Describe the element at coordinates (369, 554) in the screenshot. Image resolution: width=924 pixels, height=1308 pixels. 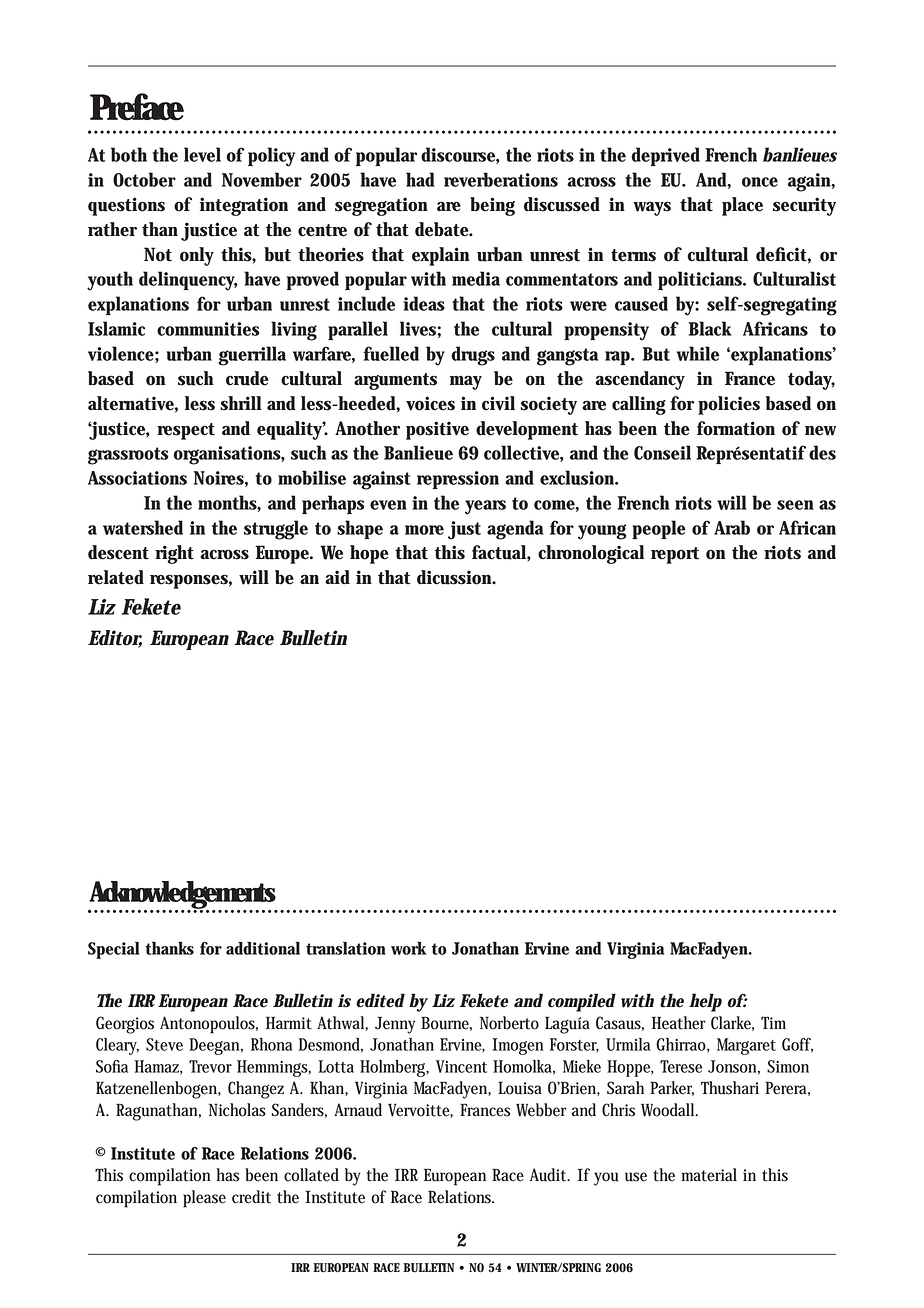
I see `hope` at that location.
